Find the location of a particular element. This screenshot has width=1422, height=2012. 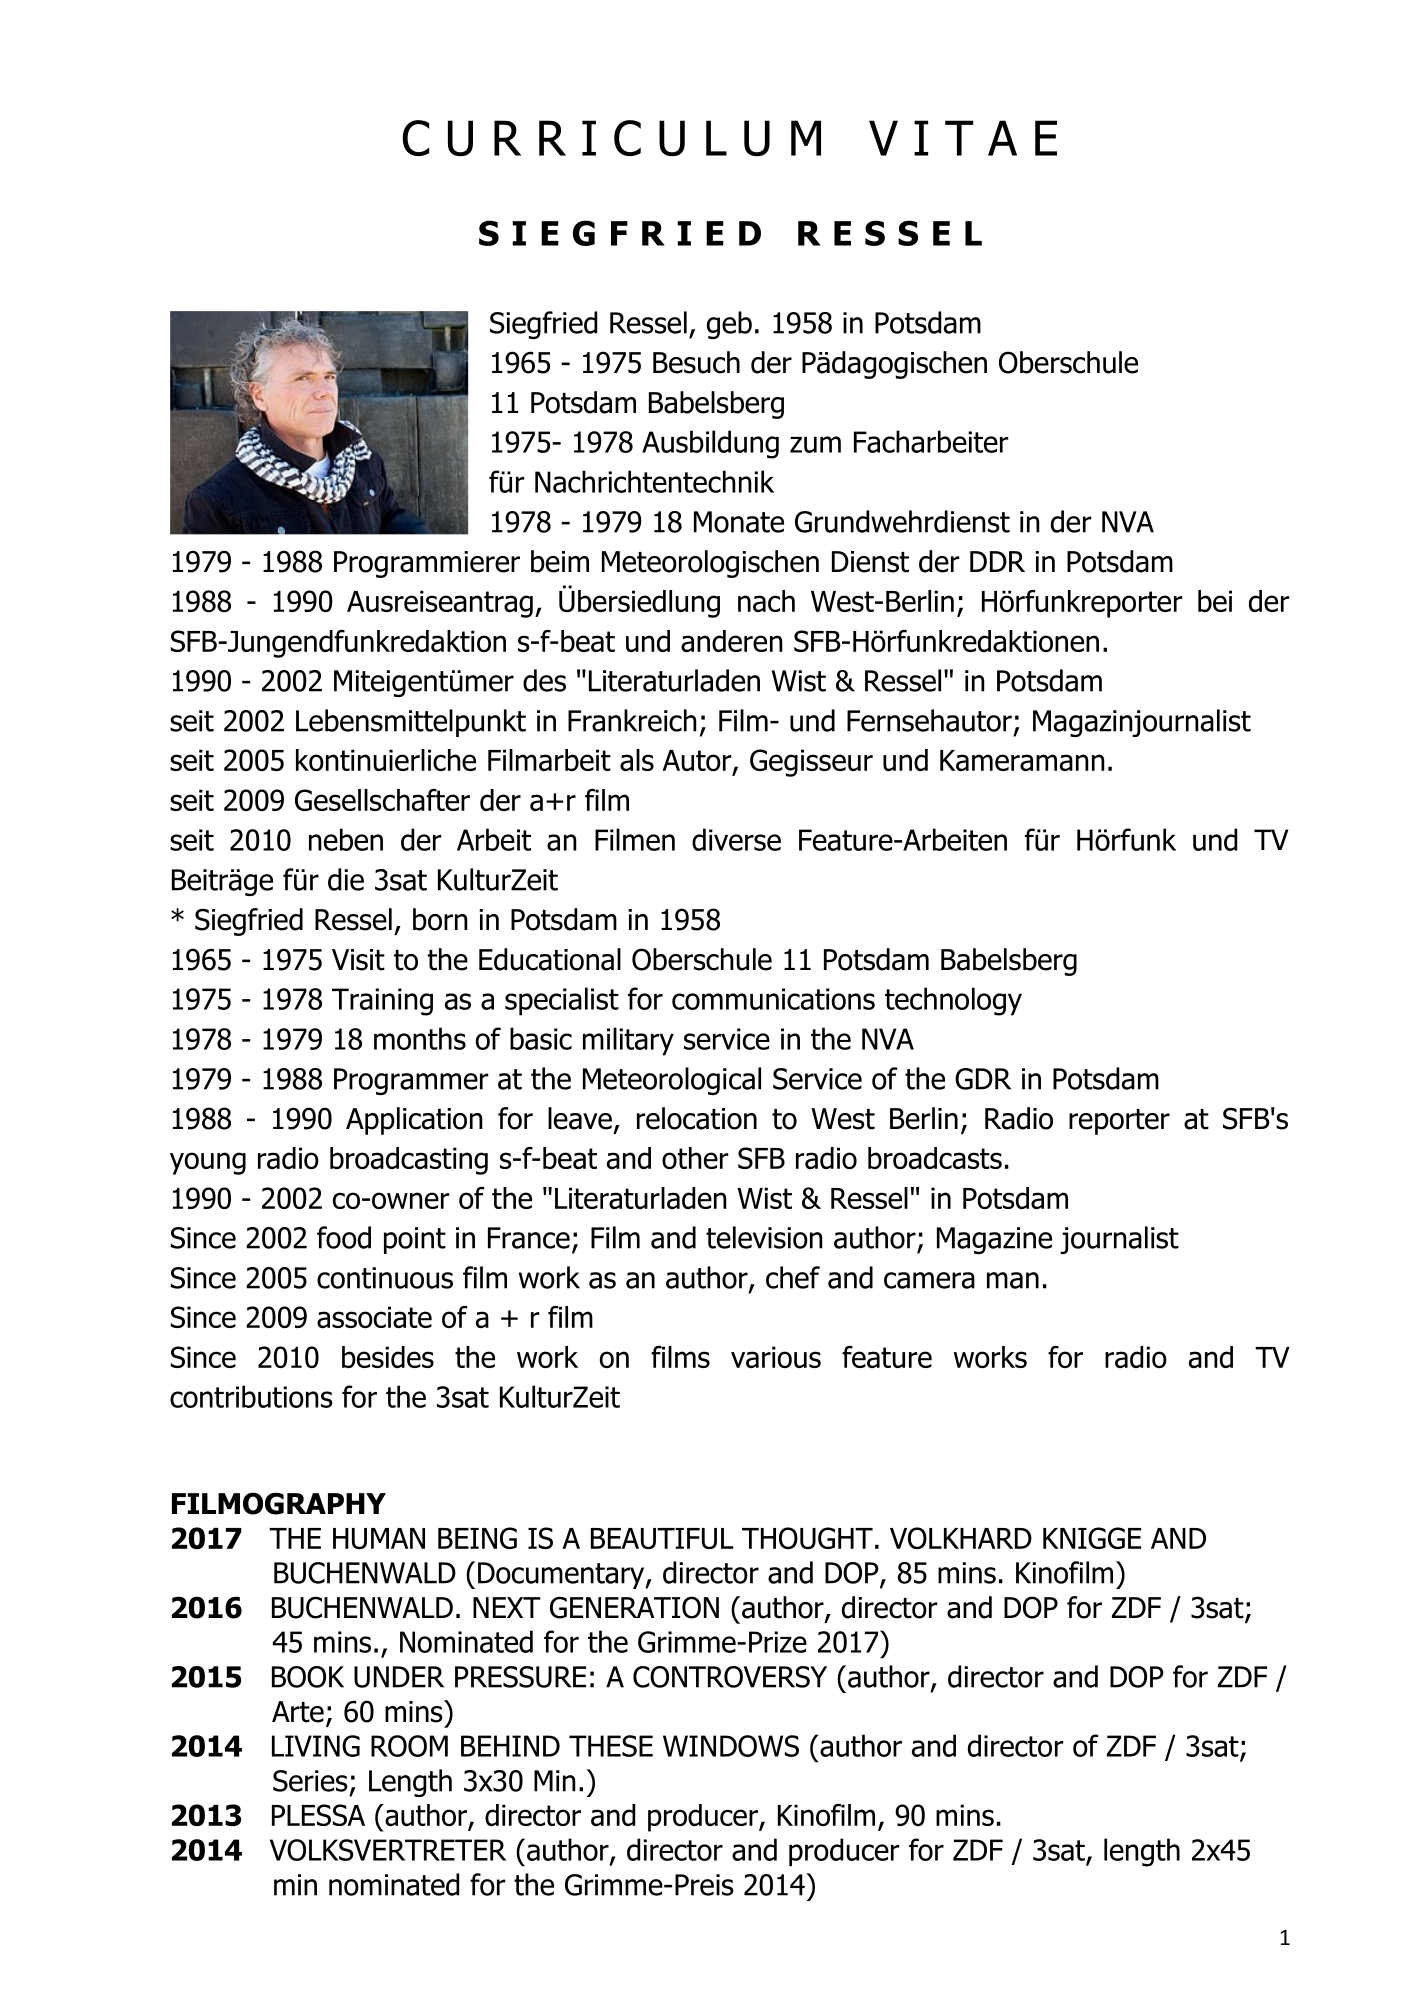

THESE is located at coordinates (611, 1746).
